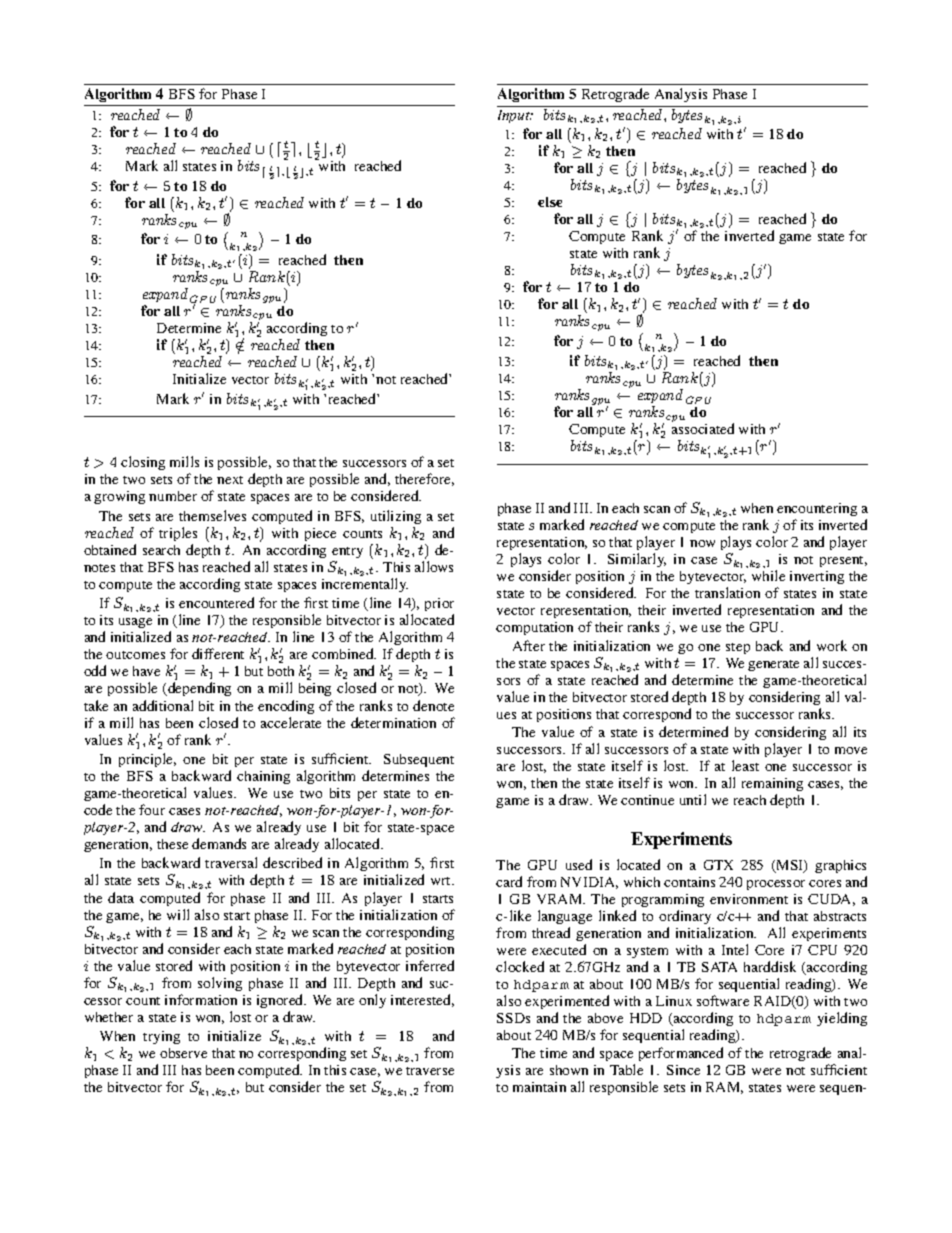 This screenshot has height=1233, width=952. I want to click on usage, so click(135, 625).
